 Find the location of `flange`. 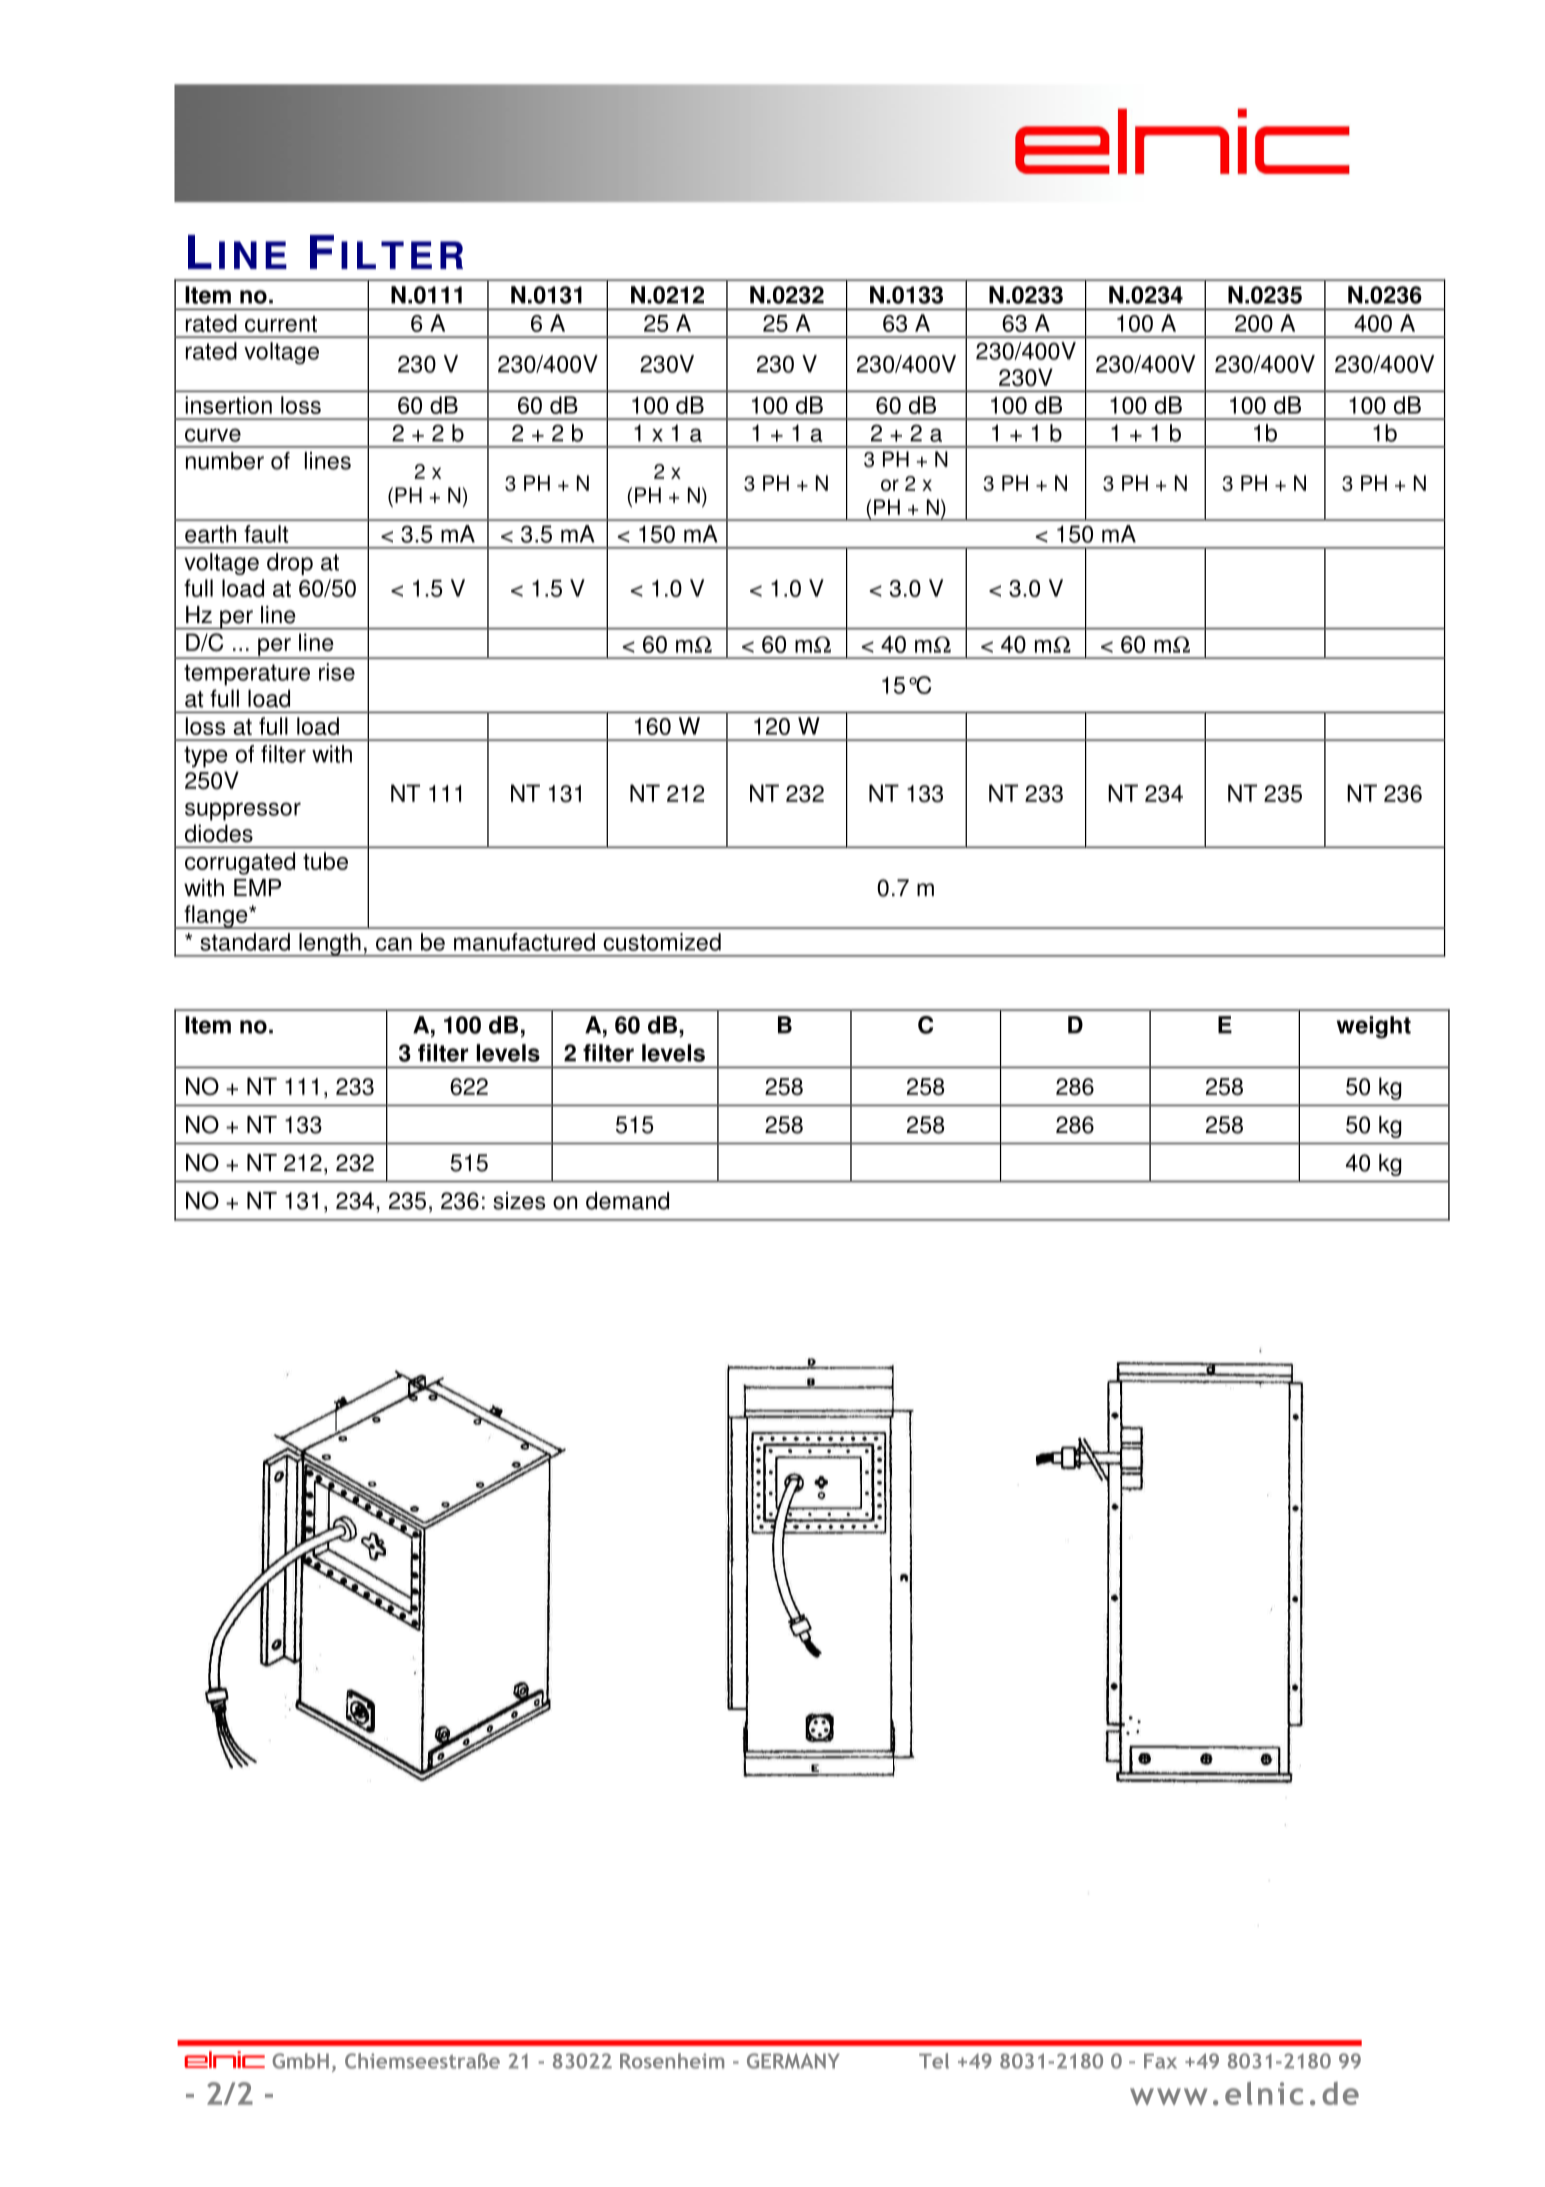

flange is located at coordinates (216, 917).
